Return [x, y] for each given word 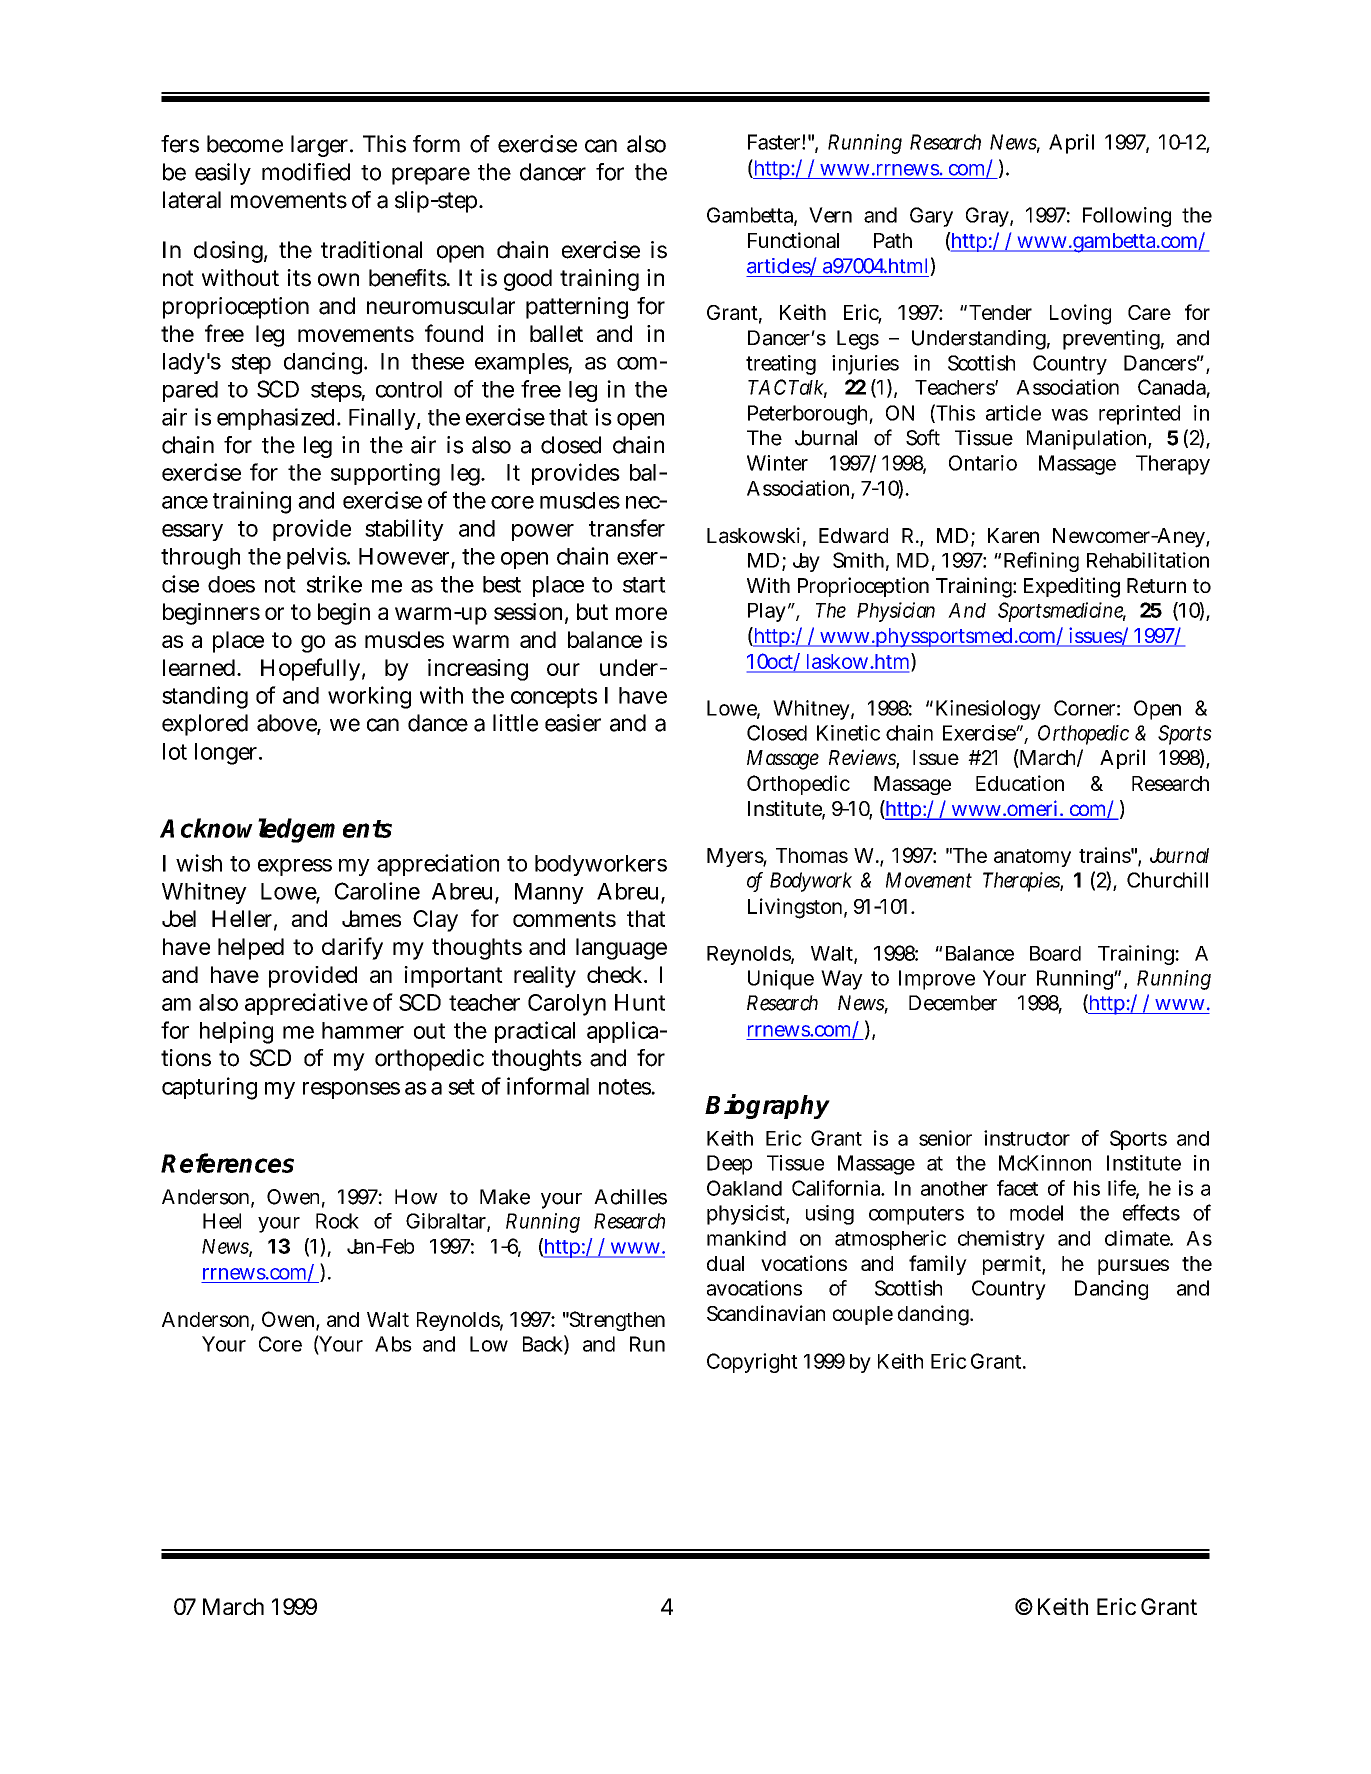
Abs [393, 1344]
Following [1127, 217]
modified [306, 172]
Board [1055, 953]
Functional [793, 240]
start [644, 585]
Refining [1041, 562]
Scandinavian [766, 1313]
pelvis [318, 558]
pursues [1133, 1267]
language [621, 949]
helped [251, 949]
